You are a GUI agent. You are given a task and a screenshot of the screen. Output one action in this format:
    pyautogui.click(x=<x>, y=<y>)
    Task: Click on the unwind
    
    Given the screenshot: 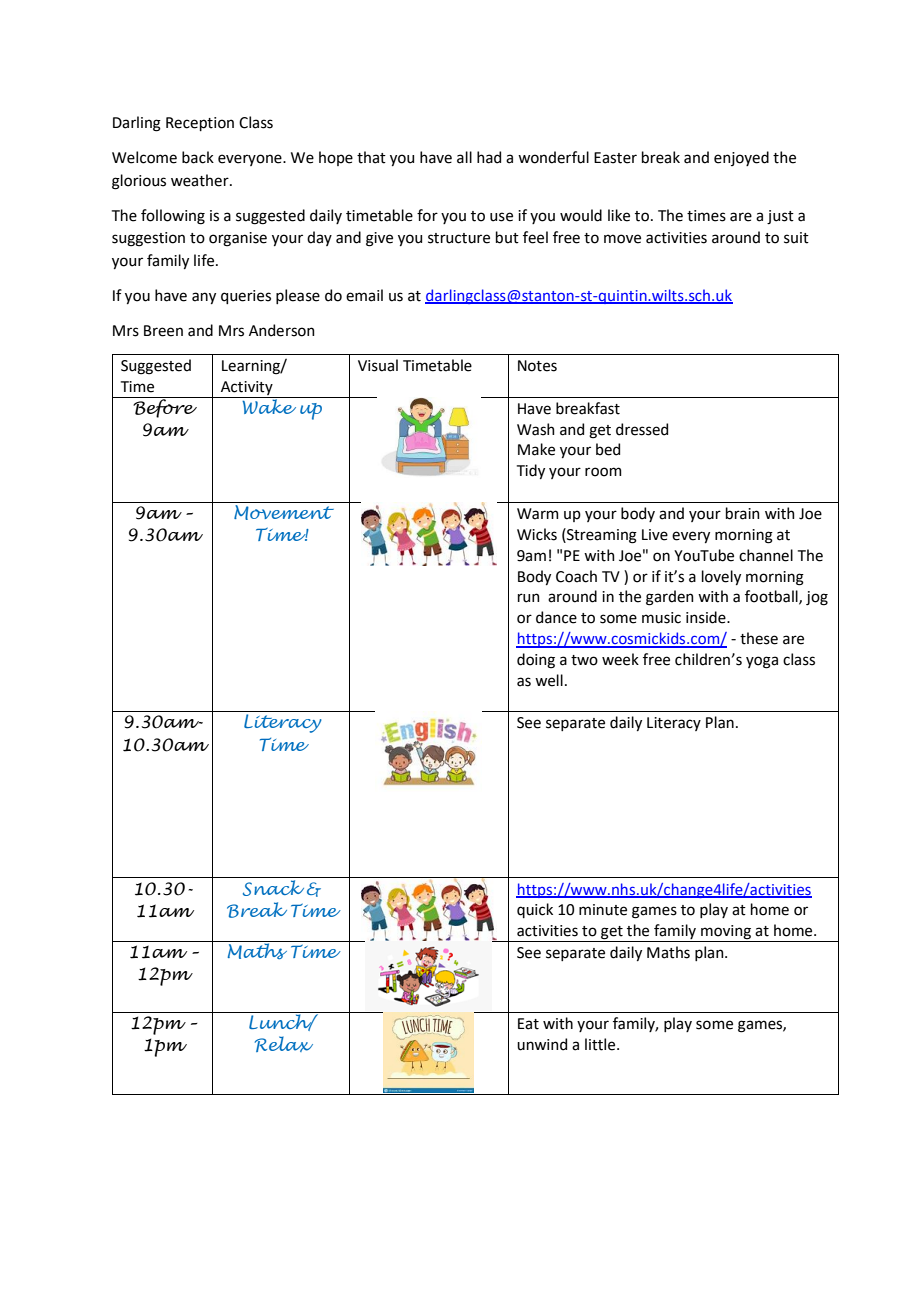 What is the action you would take?
    pyautogui.click(x=542, y=1044)
